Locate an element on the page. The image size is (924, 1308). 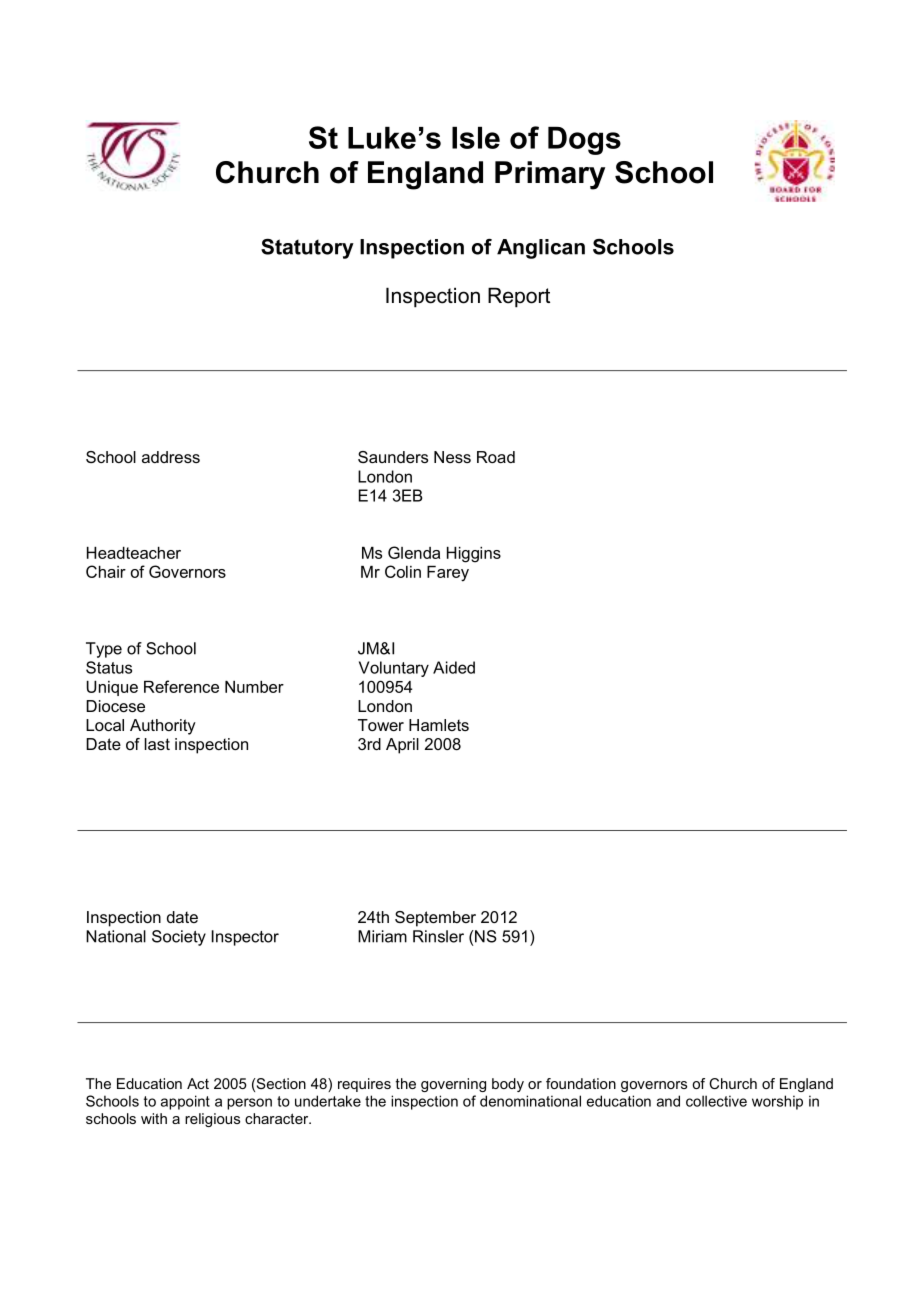
Society is located at coordinates (179, 938).
